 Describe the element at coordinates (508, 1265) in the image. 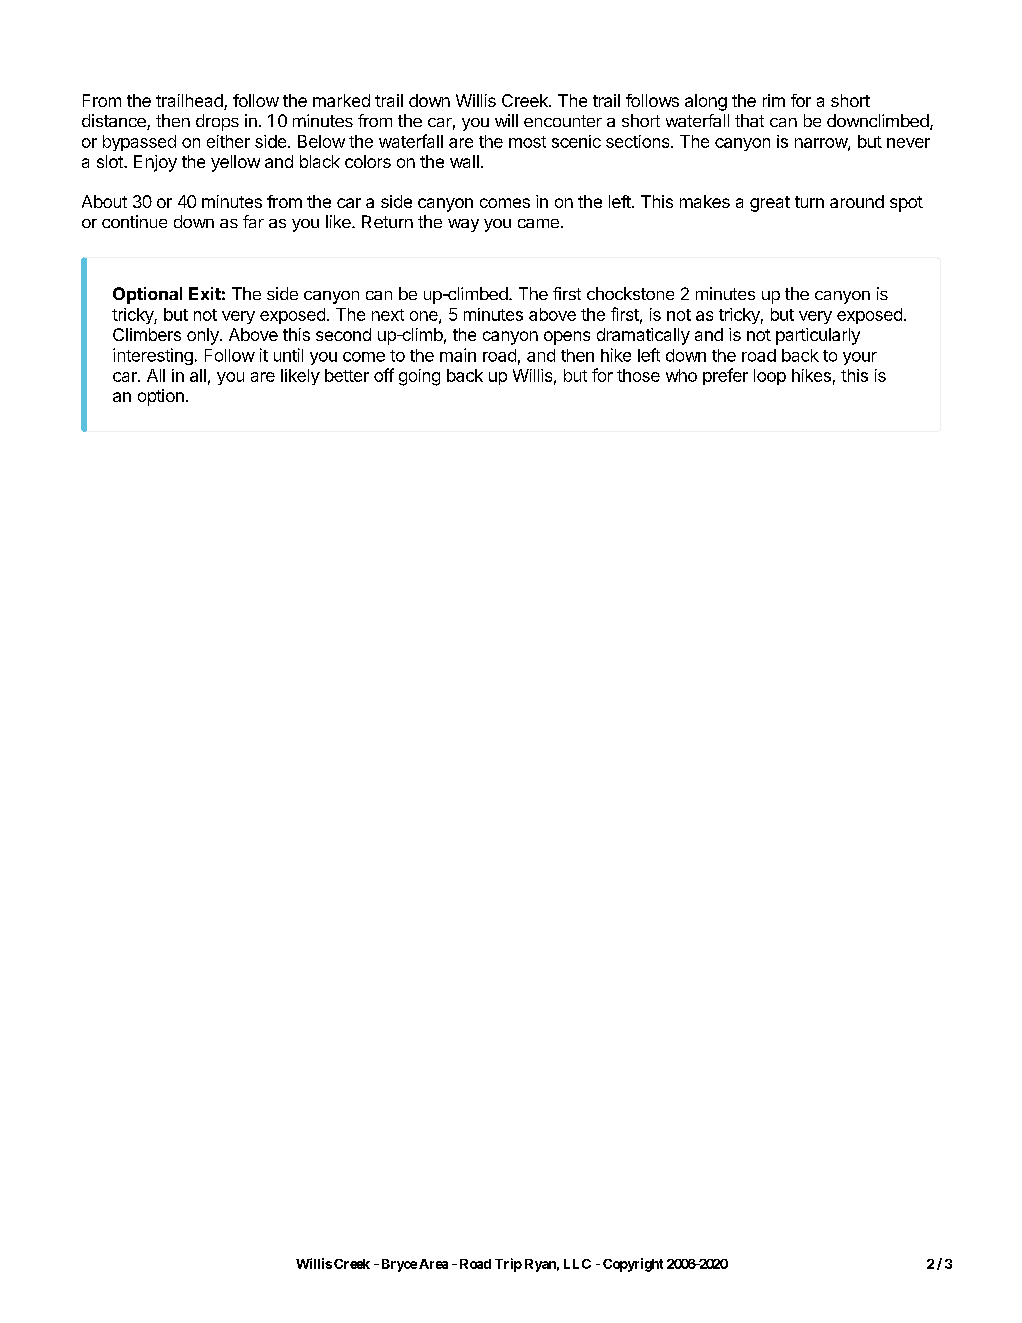

I see `Trip` at that location.
